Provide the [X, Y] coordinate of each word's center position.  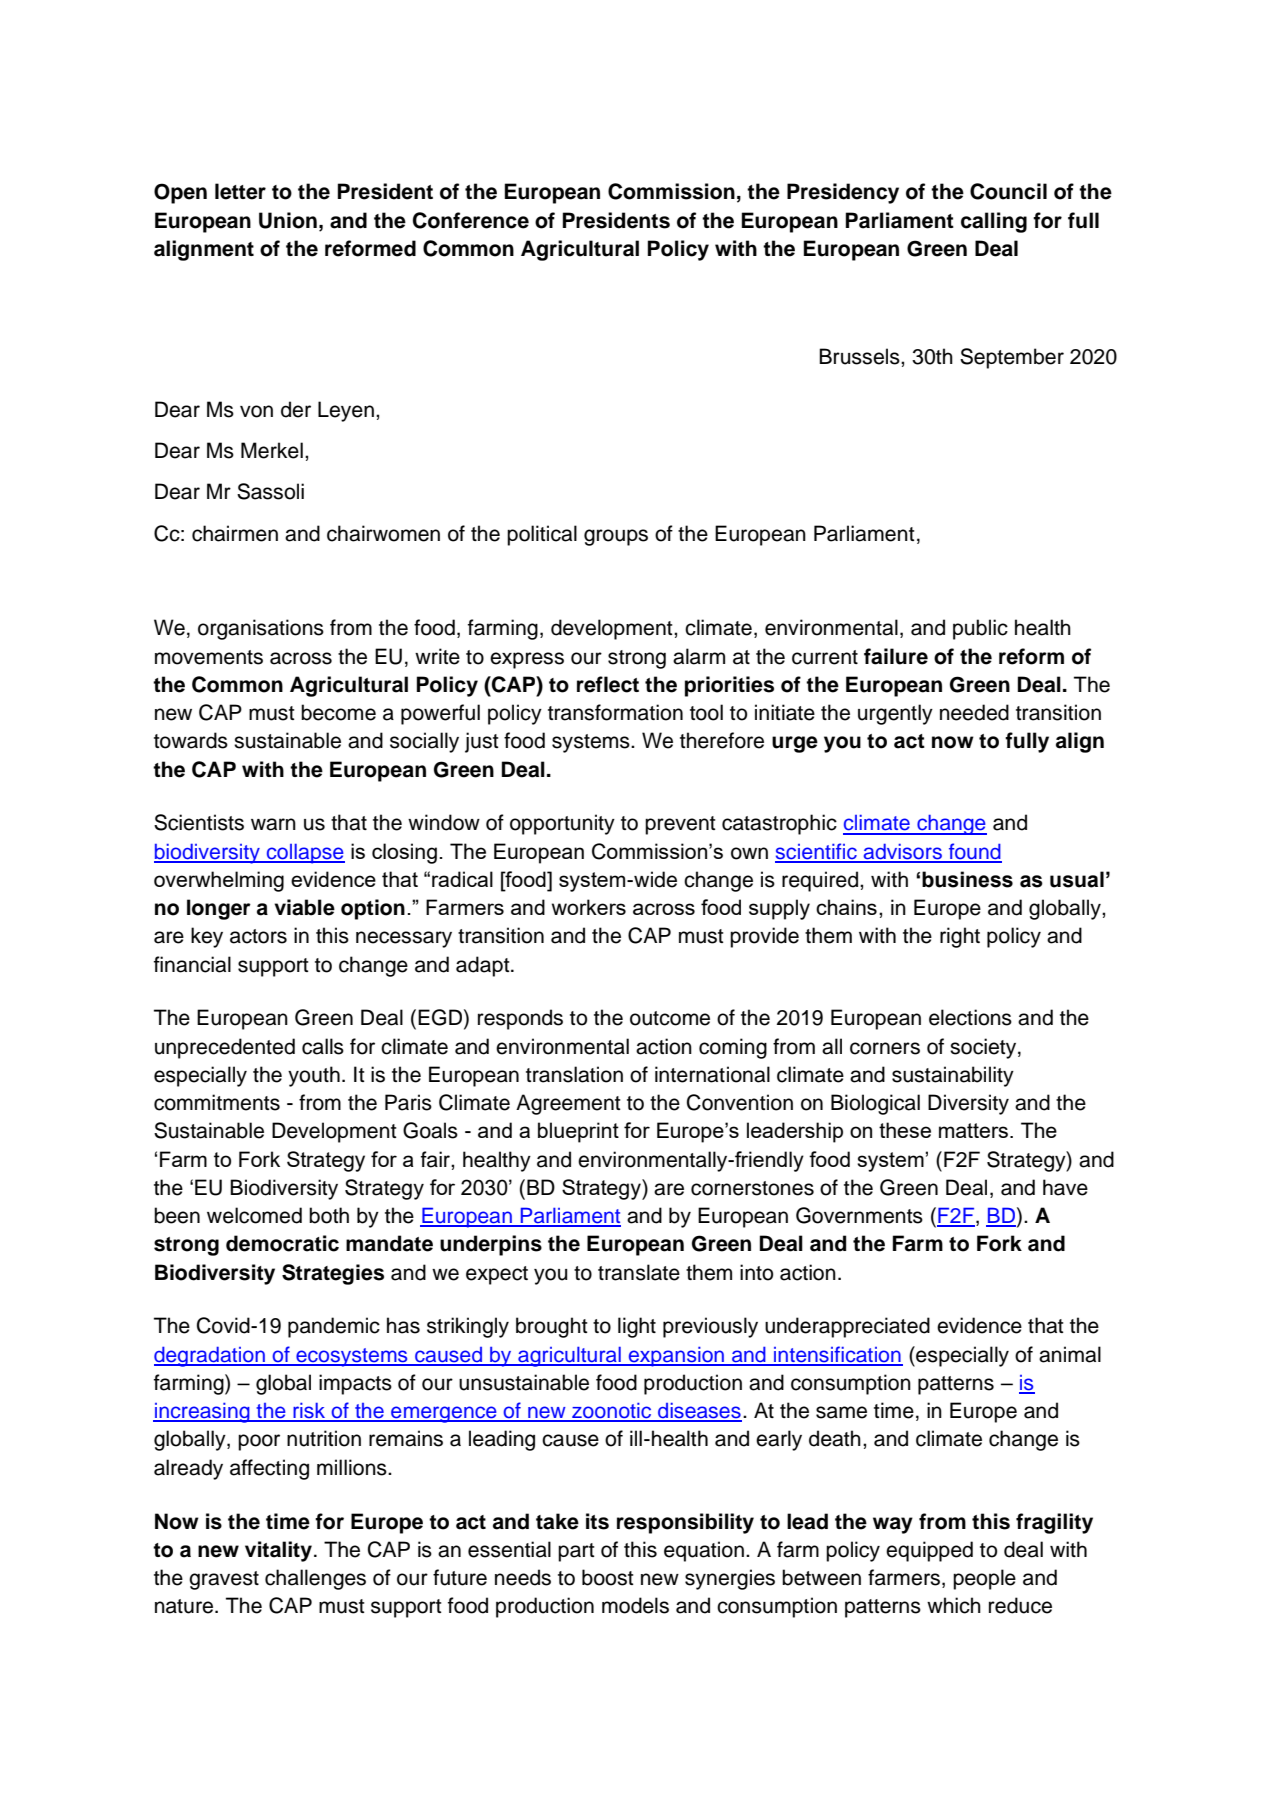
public [980, 629]
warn [273, 824]
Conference [471, 220]
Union [288, 220]
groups [616, 537]
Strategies [333, 1274]
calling [994, 222]
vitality [280, 1551]
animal [1070, 1354]
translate [639, 1272]
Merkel [272, 450]
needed [974, 712]
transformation [615, 712]
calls [323, 1046]
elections [970, 1017]
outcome [670, 1018]
